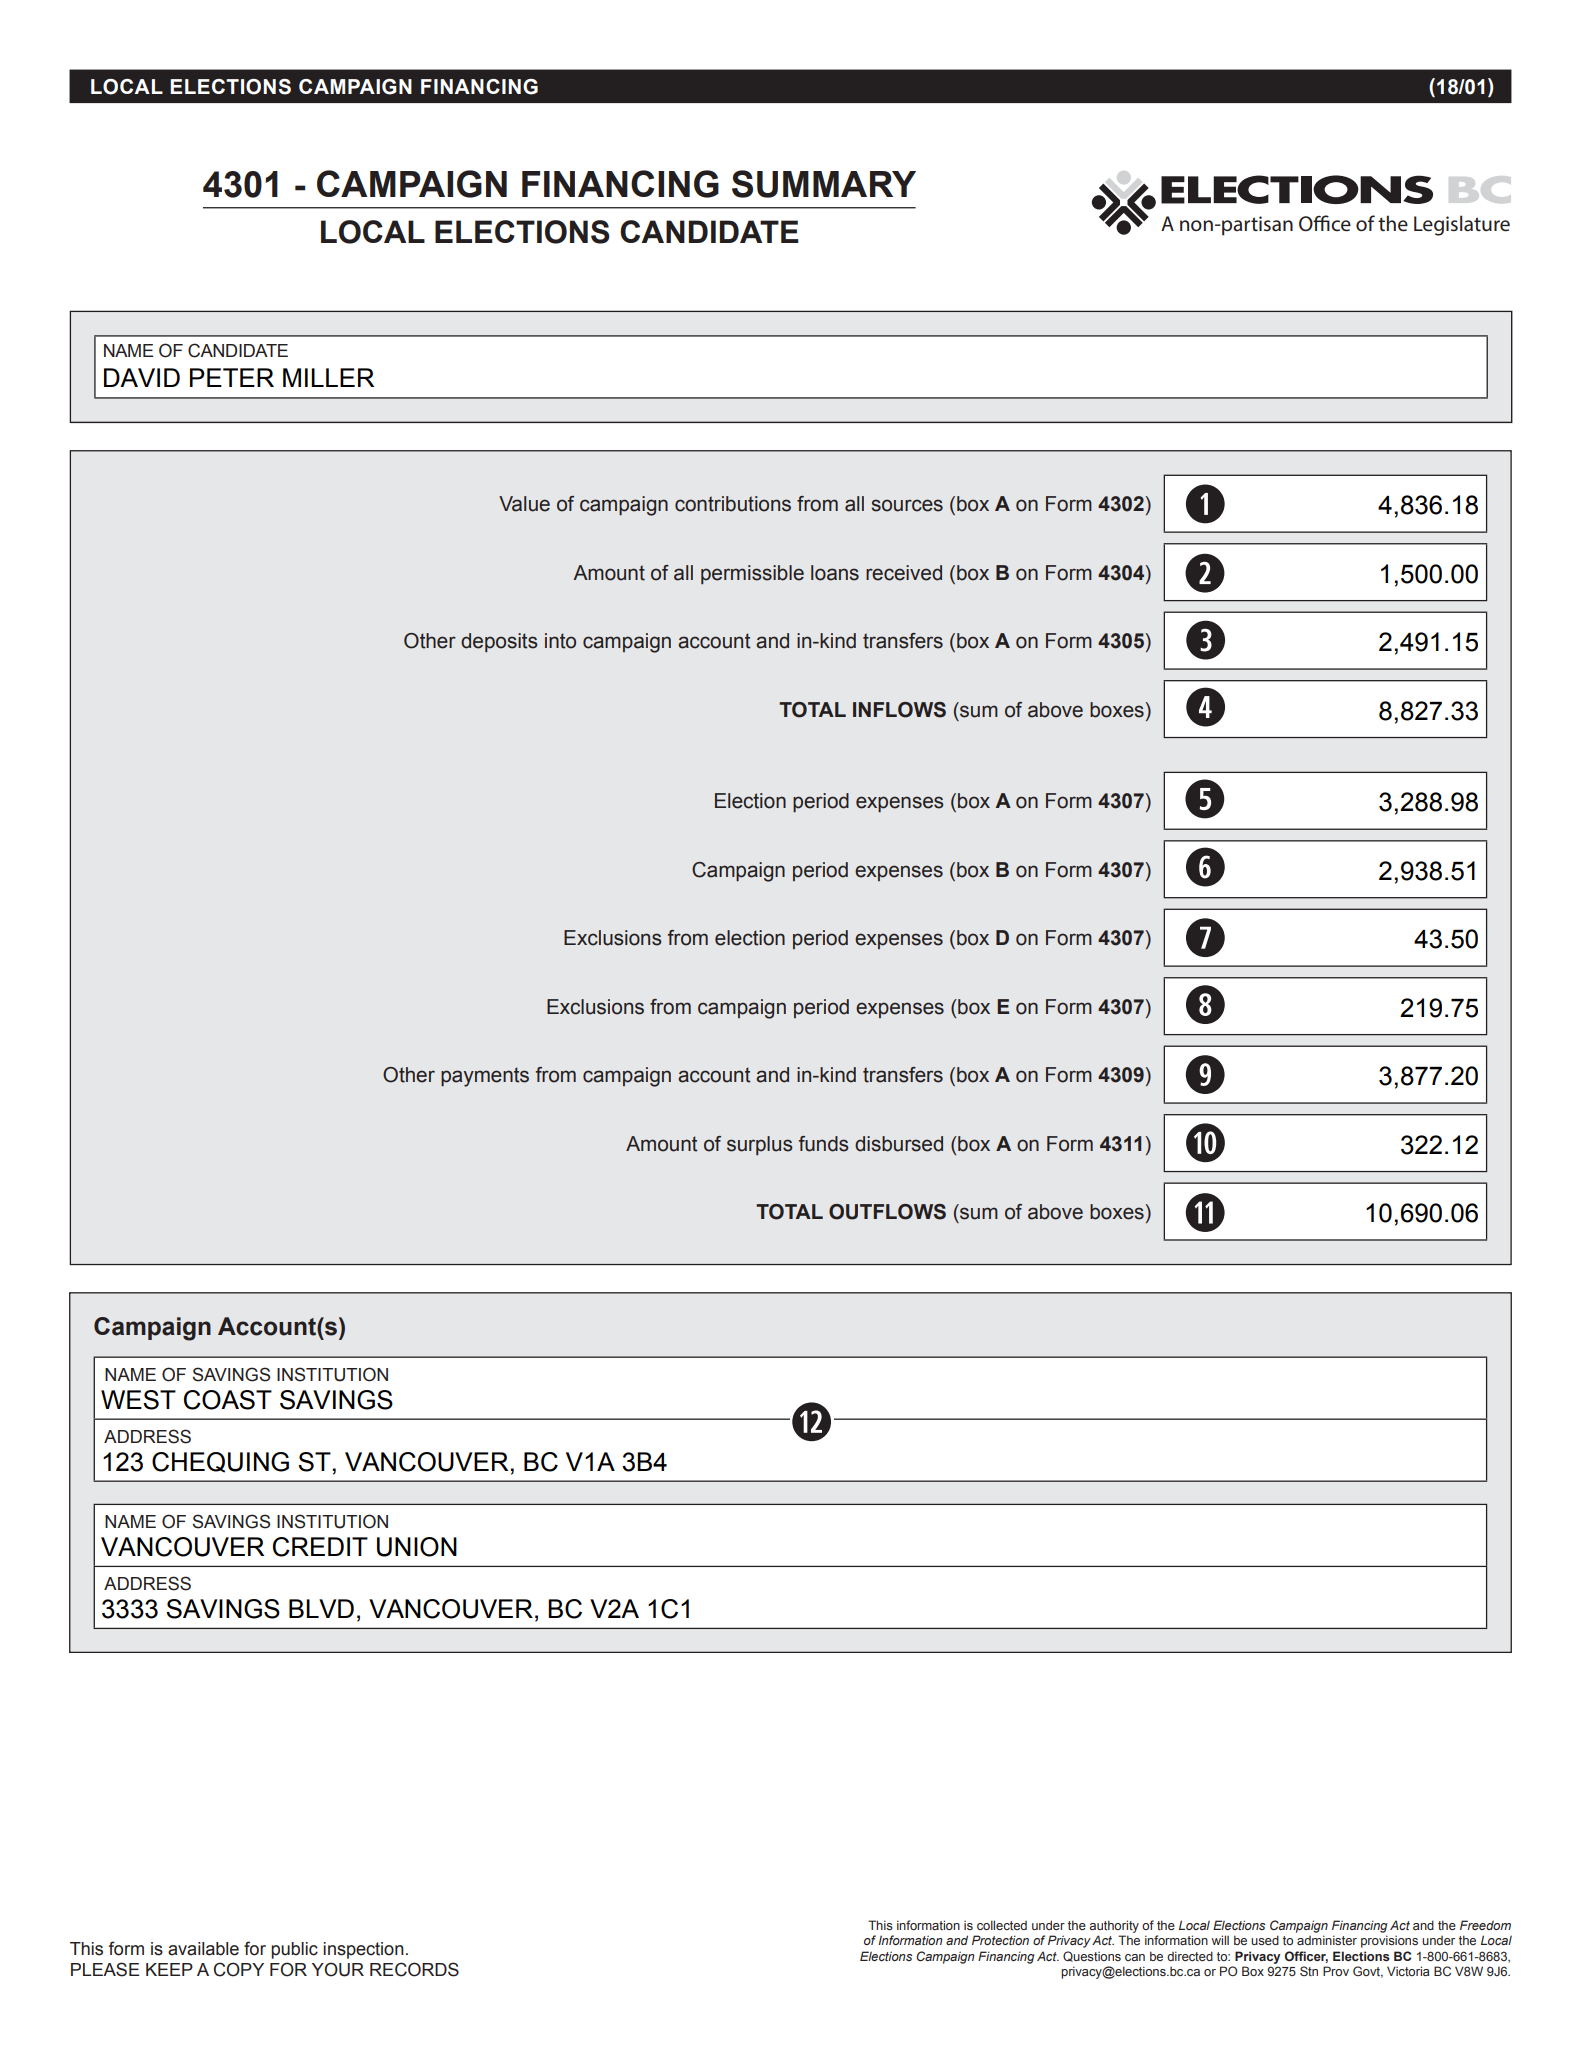  What do you see at coordinates (899, 1144) in the screenshot?
I see `disbursed` at bounding box center [899, 1144].
